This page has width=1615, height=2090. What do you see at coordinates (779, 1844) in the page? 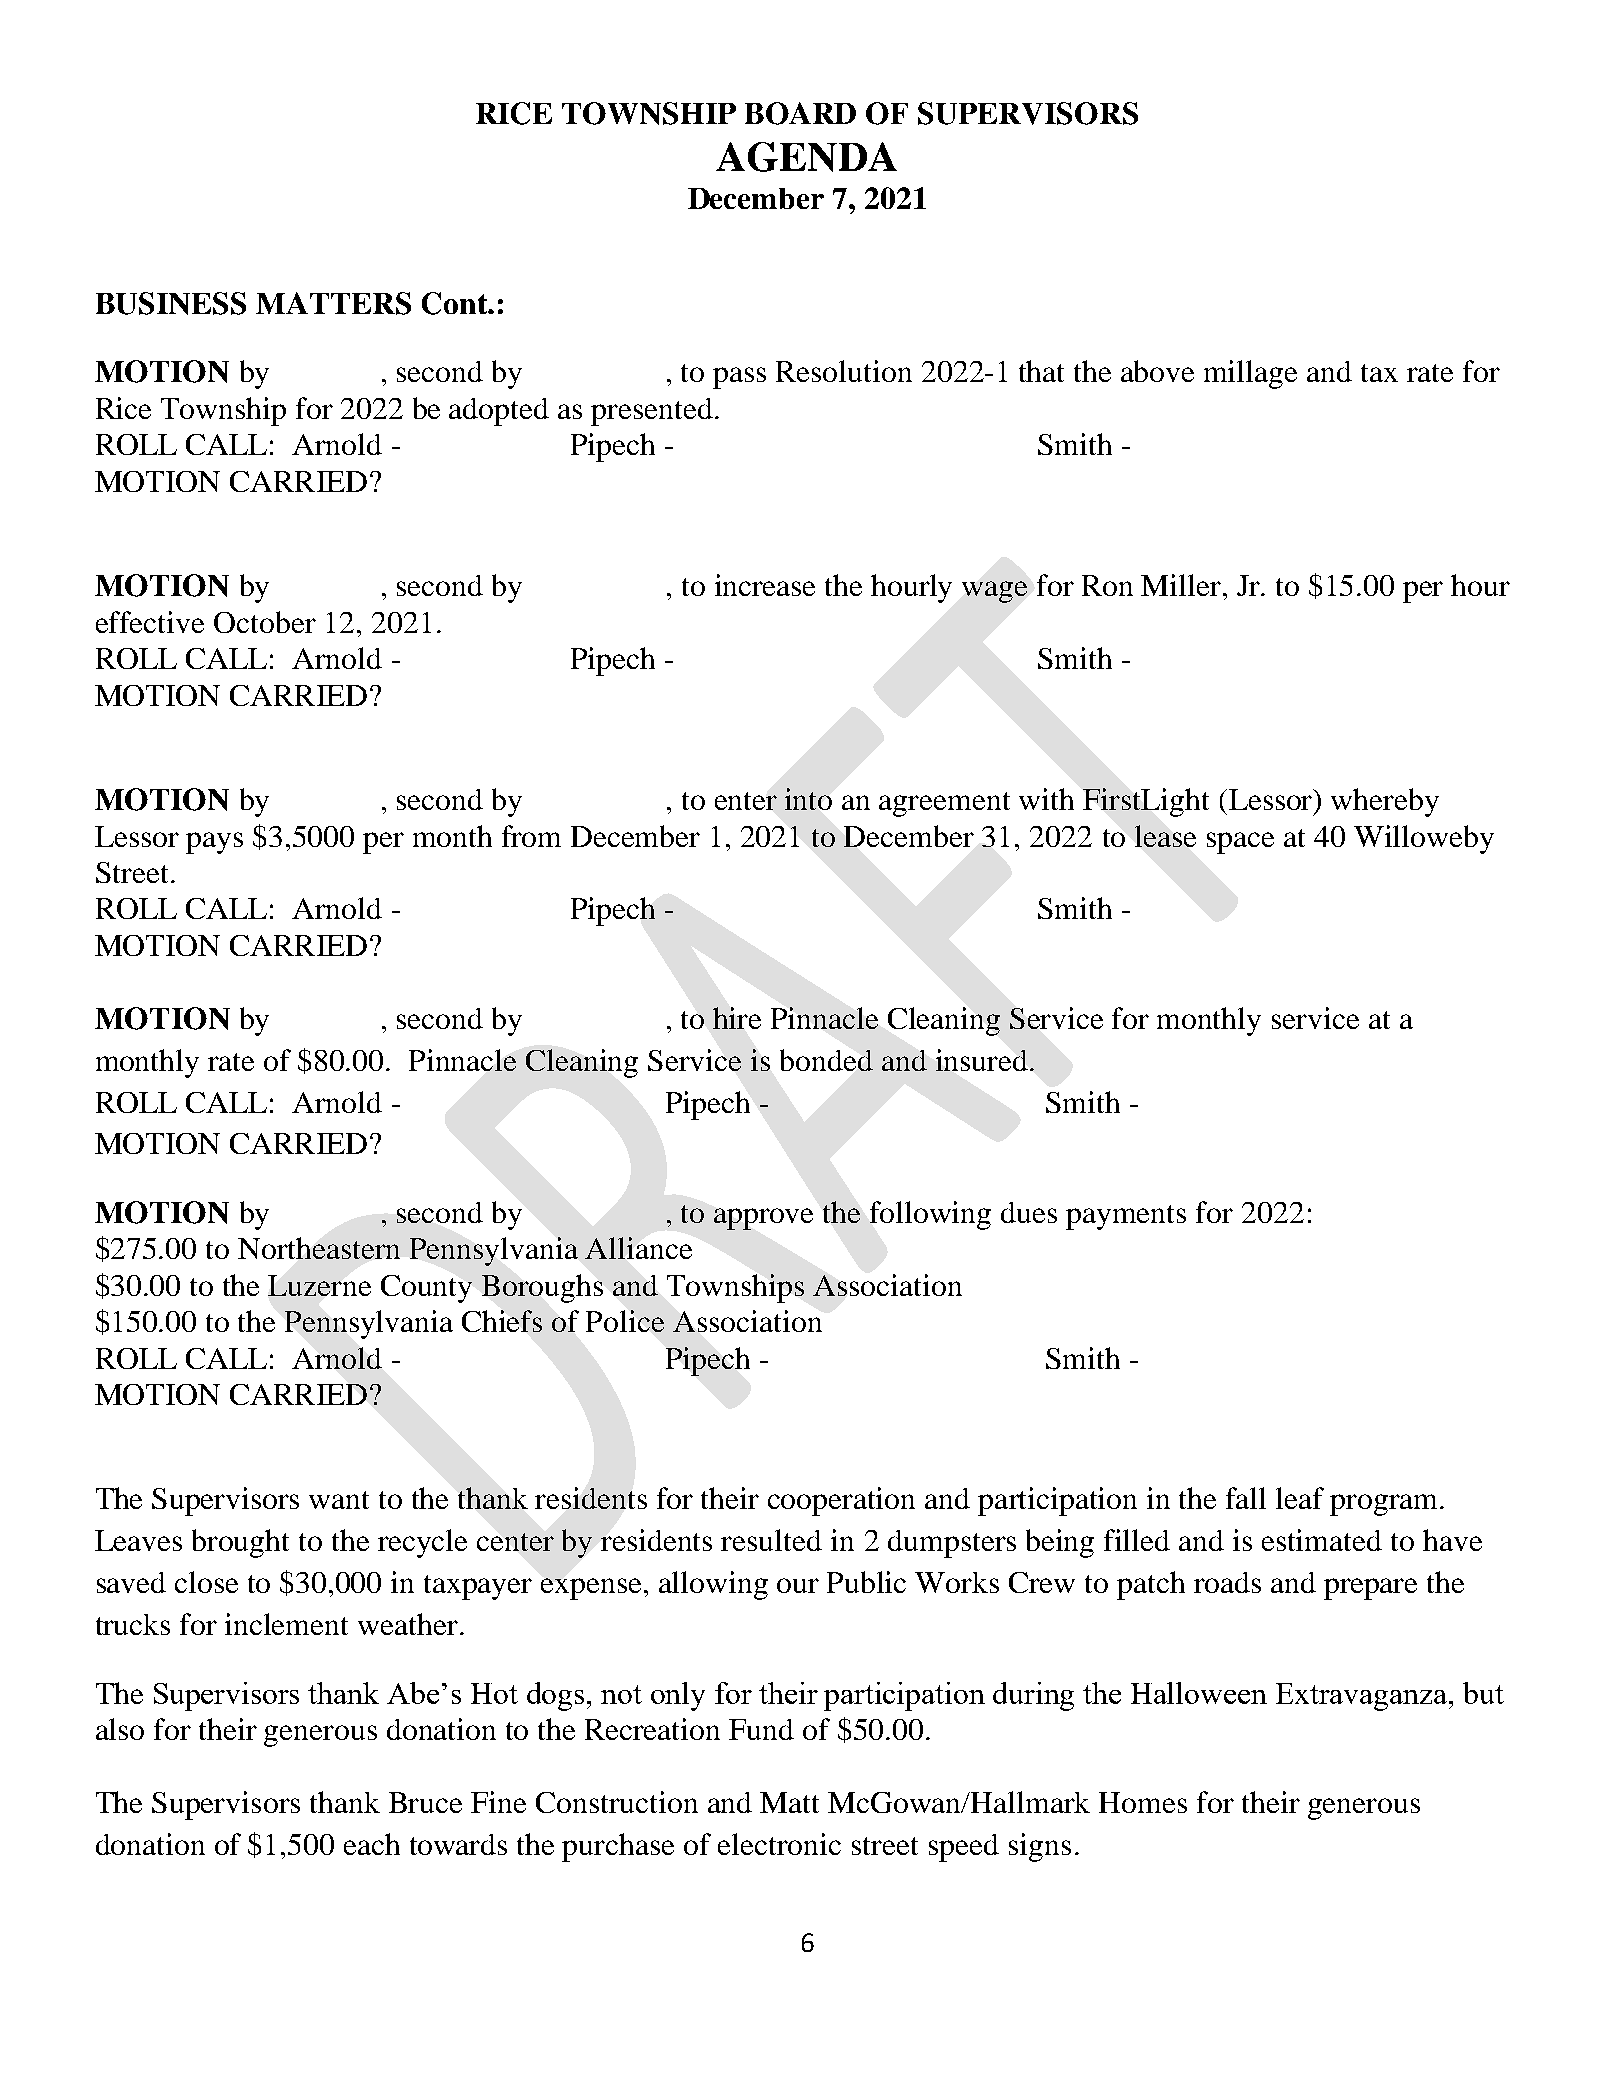
I see `electronic` at bounding box center [779, 1844].
